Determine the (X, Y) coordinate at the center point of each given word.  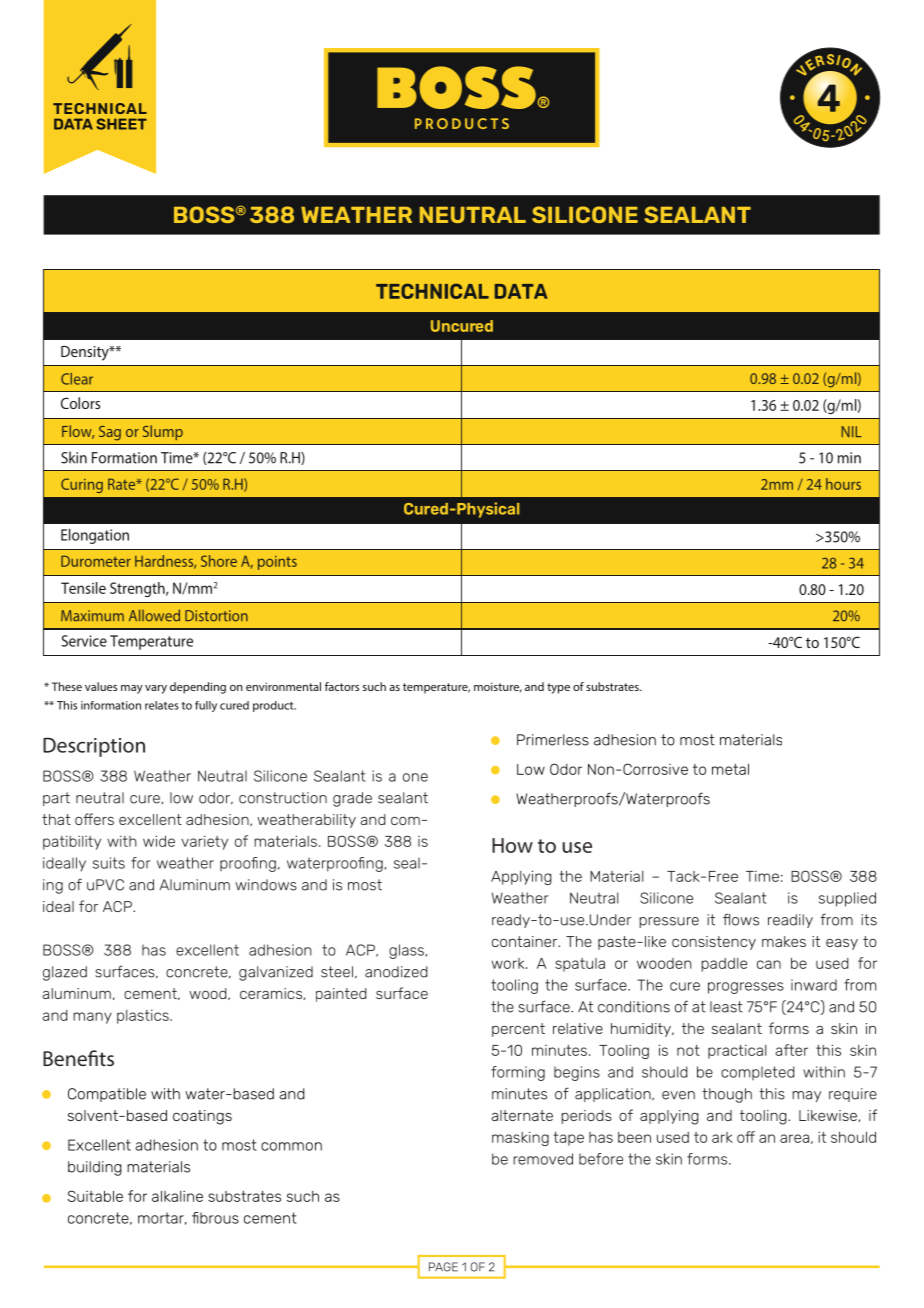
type (558, 688)
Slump (163, 432)
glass (406, 951)
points (277, 563)
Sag (110, 433)
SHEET (122, 124)
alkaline (177, 1196)
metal (730, 769)
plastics (144, 1016)
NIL (852, 431)
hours (843, 484)
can (769, 964)
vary (156, 689)
